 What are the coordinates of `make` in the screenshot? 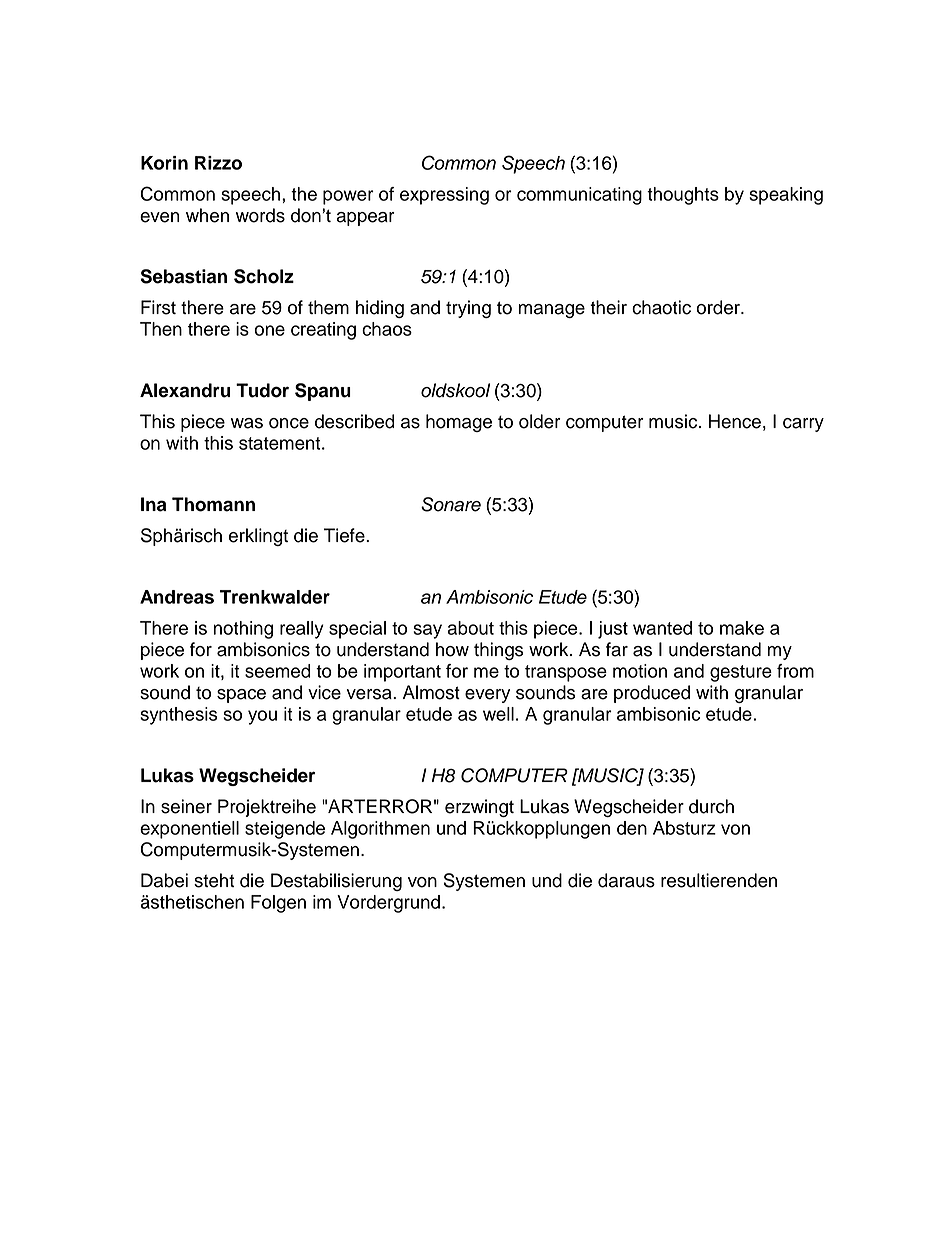 It's located at (742, 628).
